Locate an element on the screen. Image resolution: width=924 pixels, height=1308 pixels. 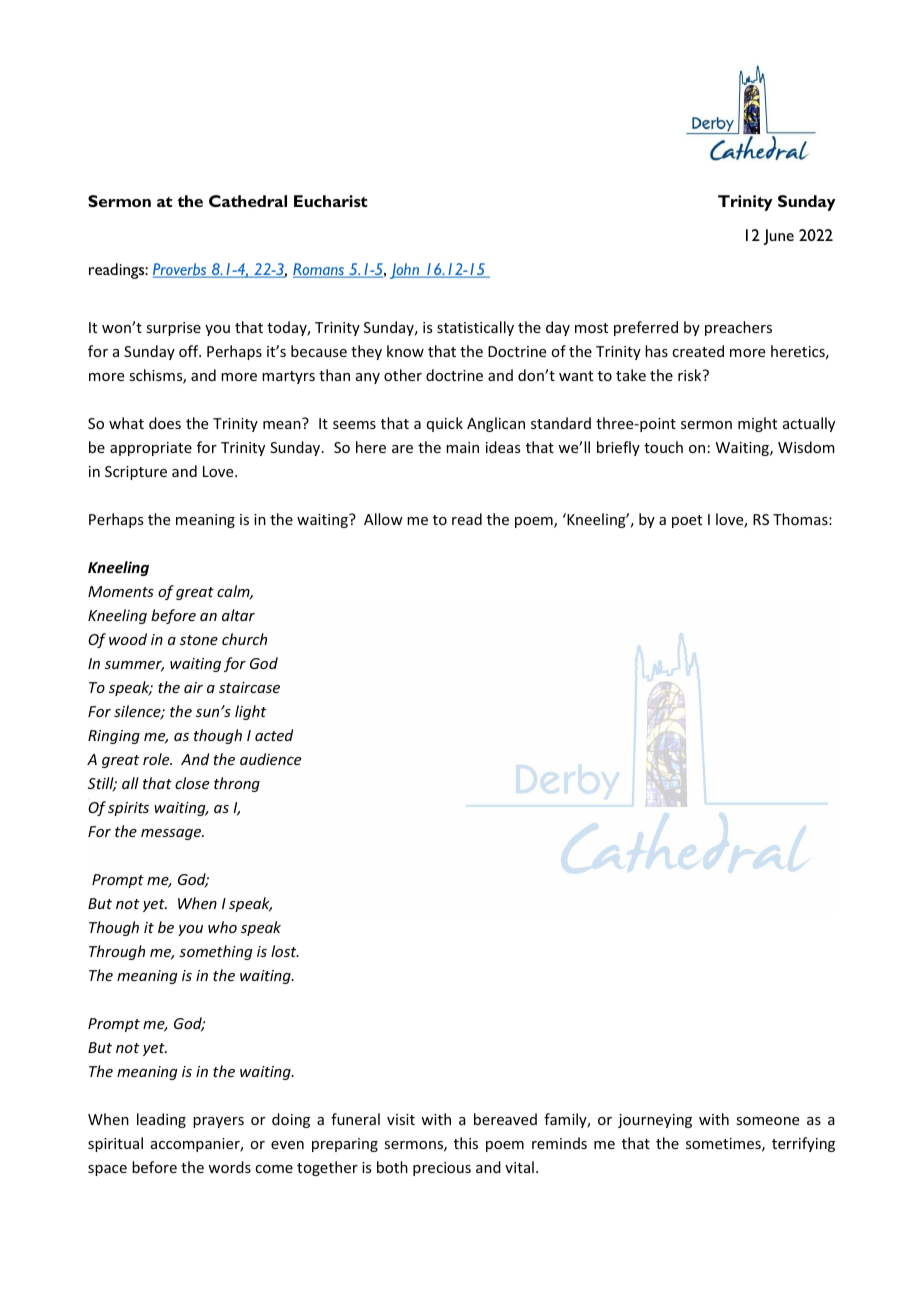
this is located at coordinates (466, 1143).
